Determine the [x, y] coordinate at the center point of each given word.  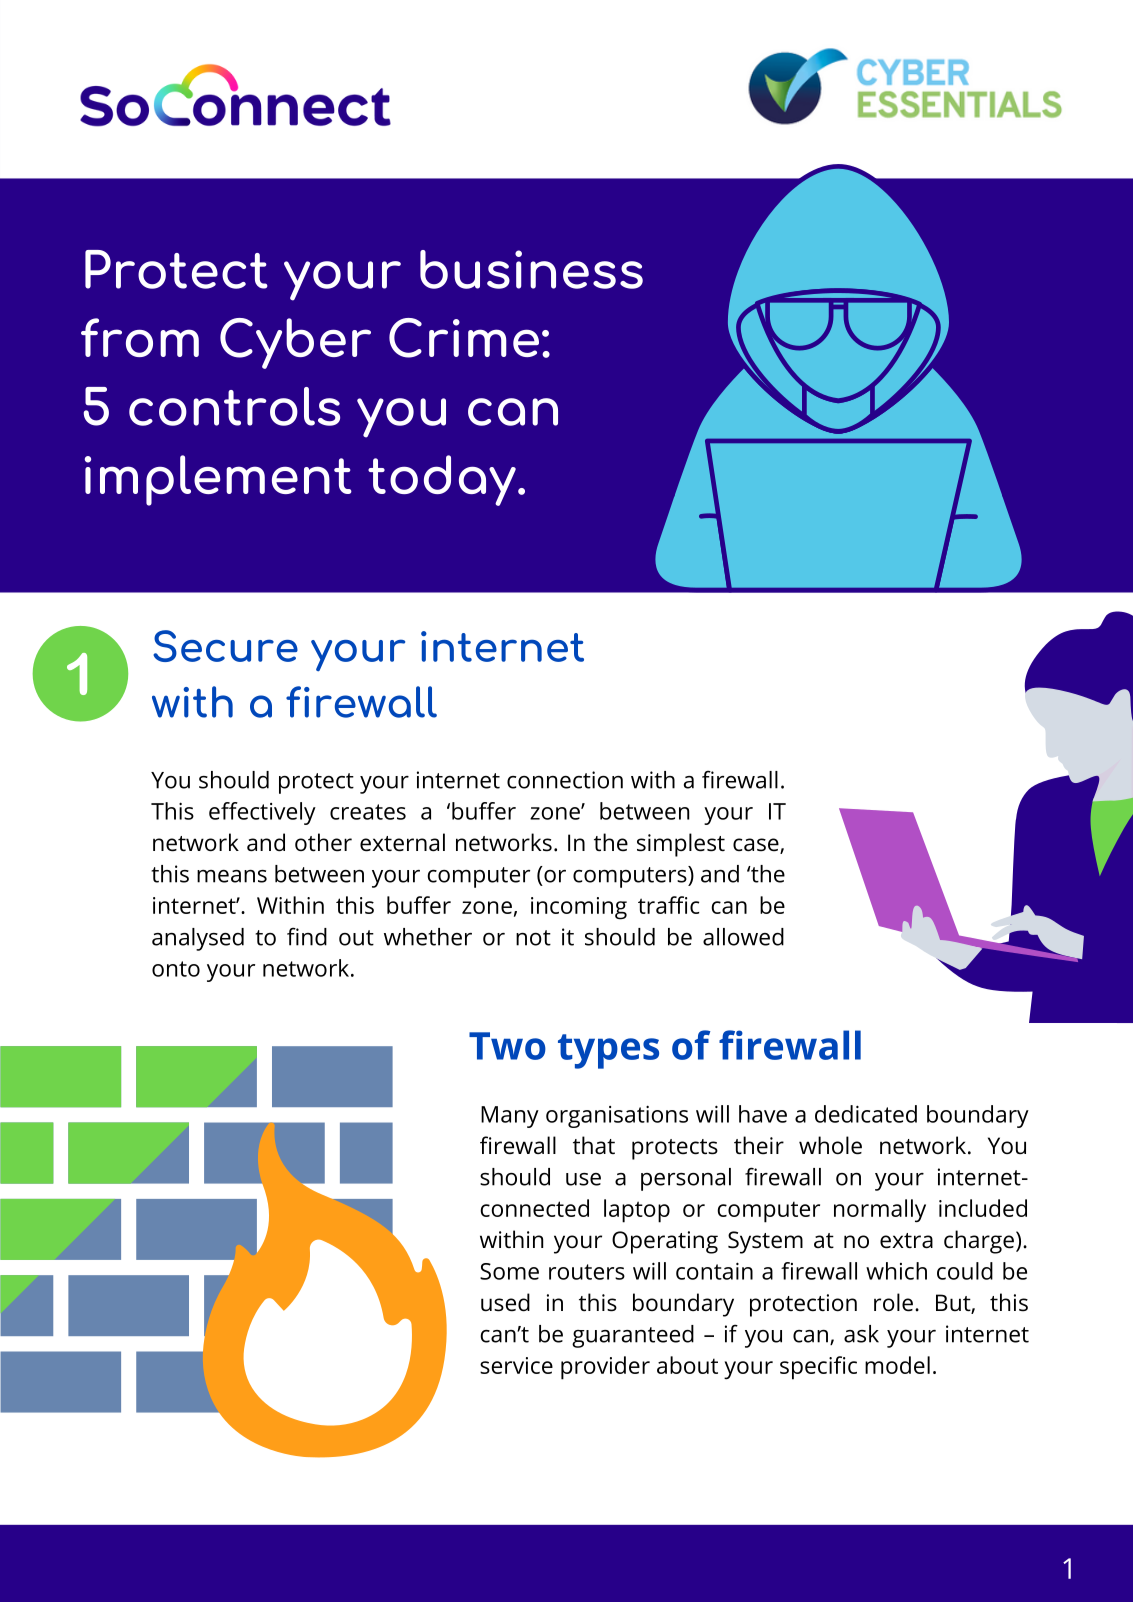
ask [861, 1334]
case [757, 846]
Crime [464, 338]
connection [565, 780]
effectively [262, 813]
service [516, 1365]
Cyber [295, 343]
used [505, 1302]
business [531, 269]
